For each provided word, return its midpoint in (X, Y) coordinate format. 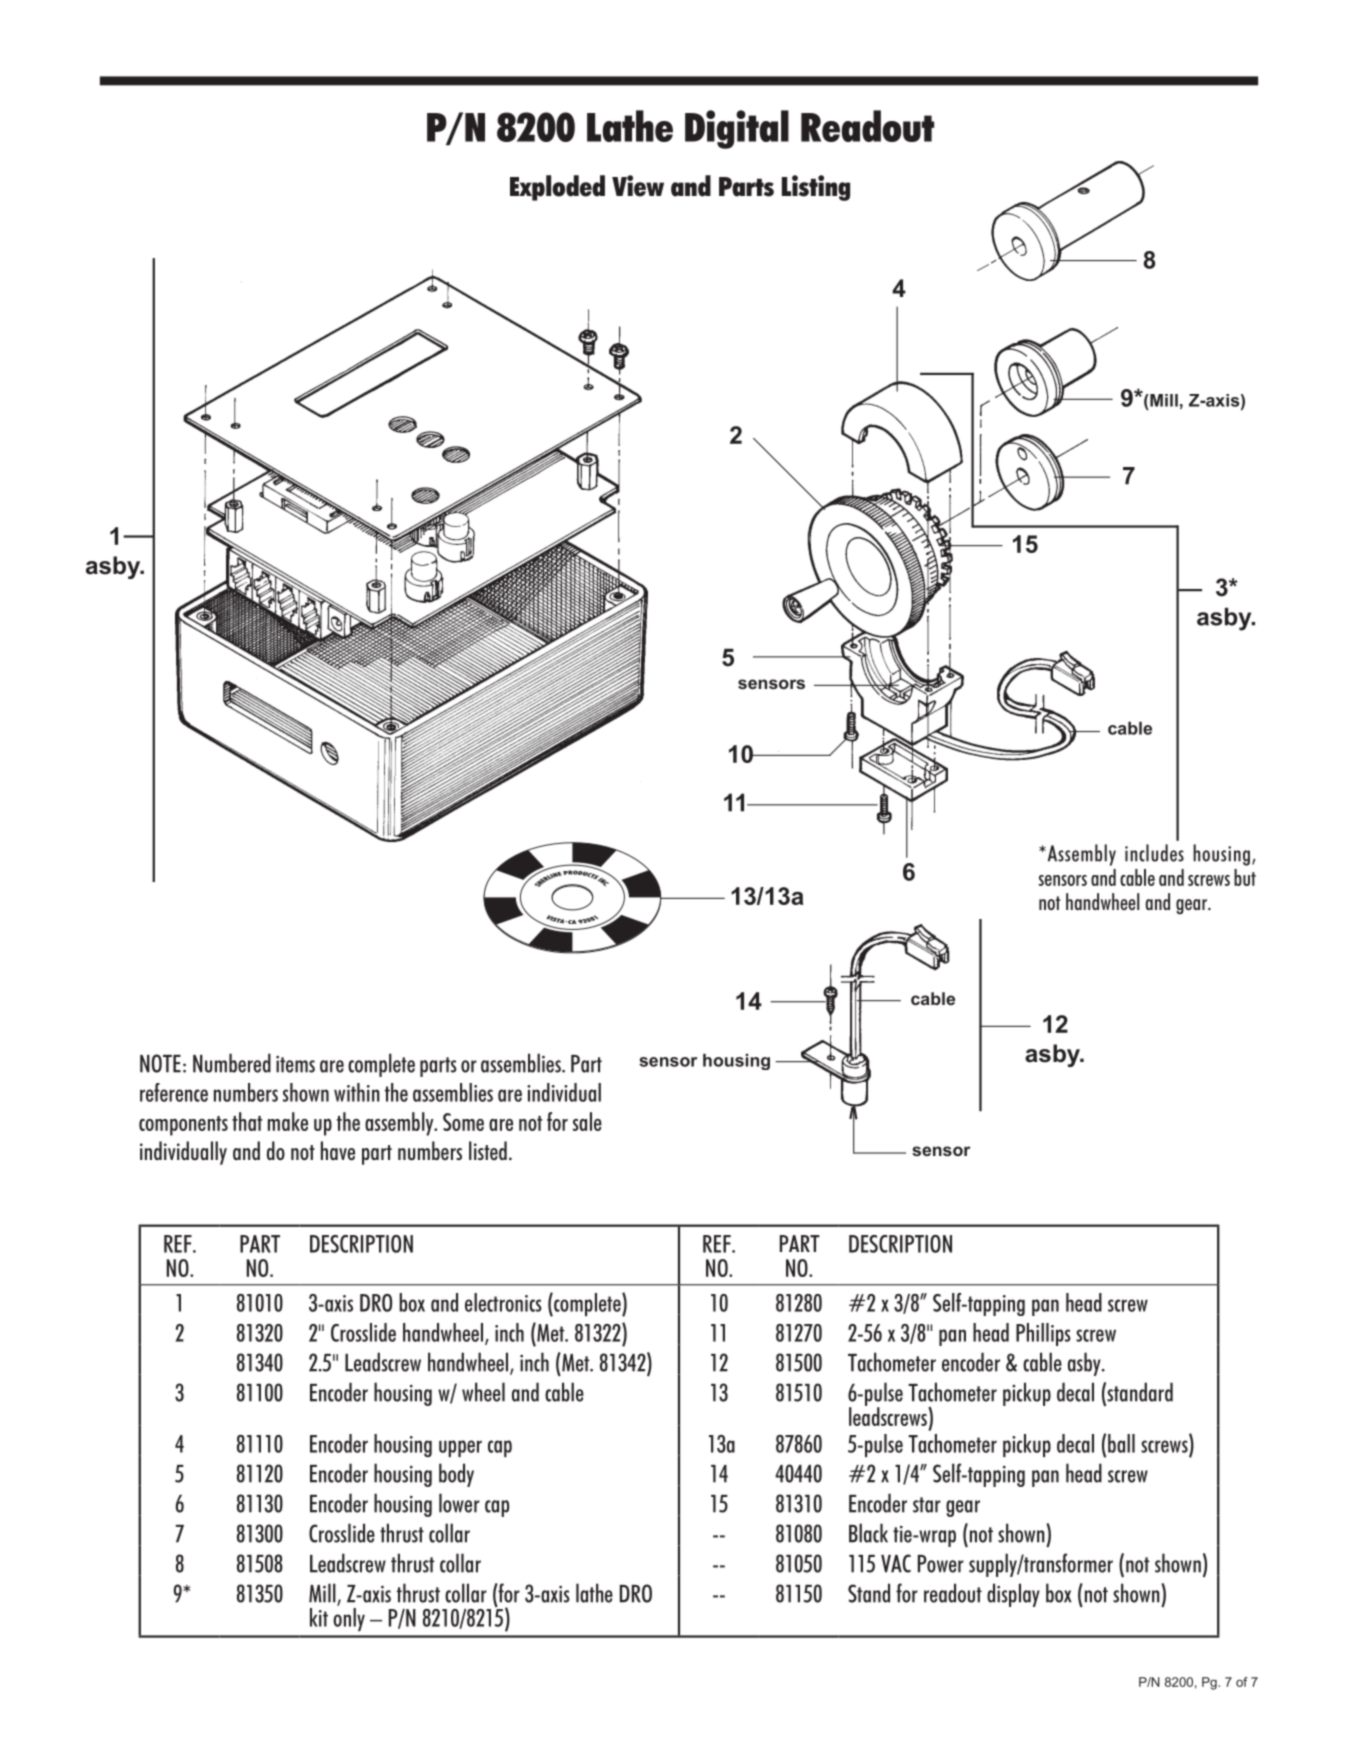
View (638, 186)
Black (868, 1533)
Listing (816, 188)
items (295, 1064)
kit (319, 1617)
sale (587, 1121)
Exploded (557, 188)
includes (1154, 853)
